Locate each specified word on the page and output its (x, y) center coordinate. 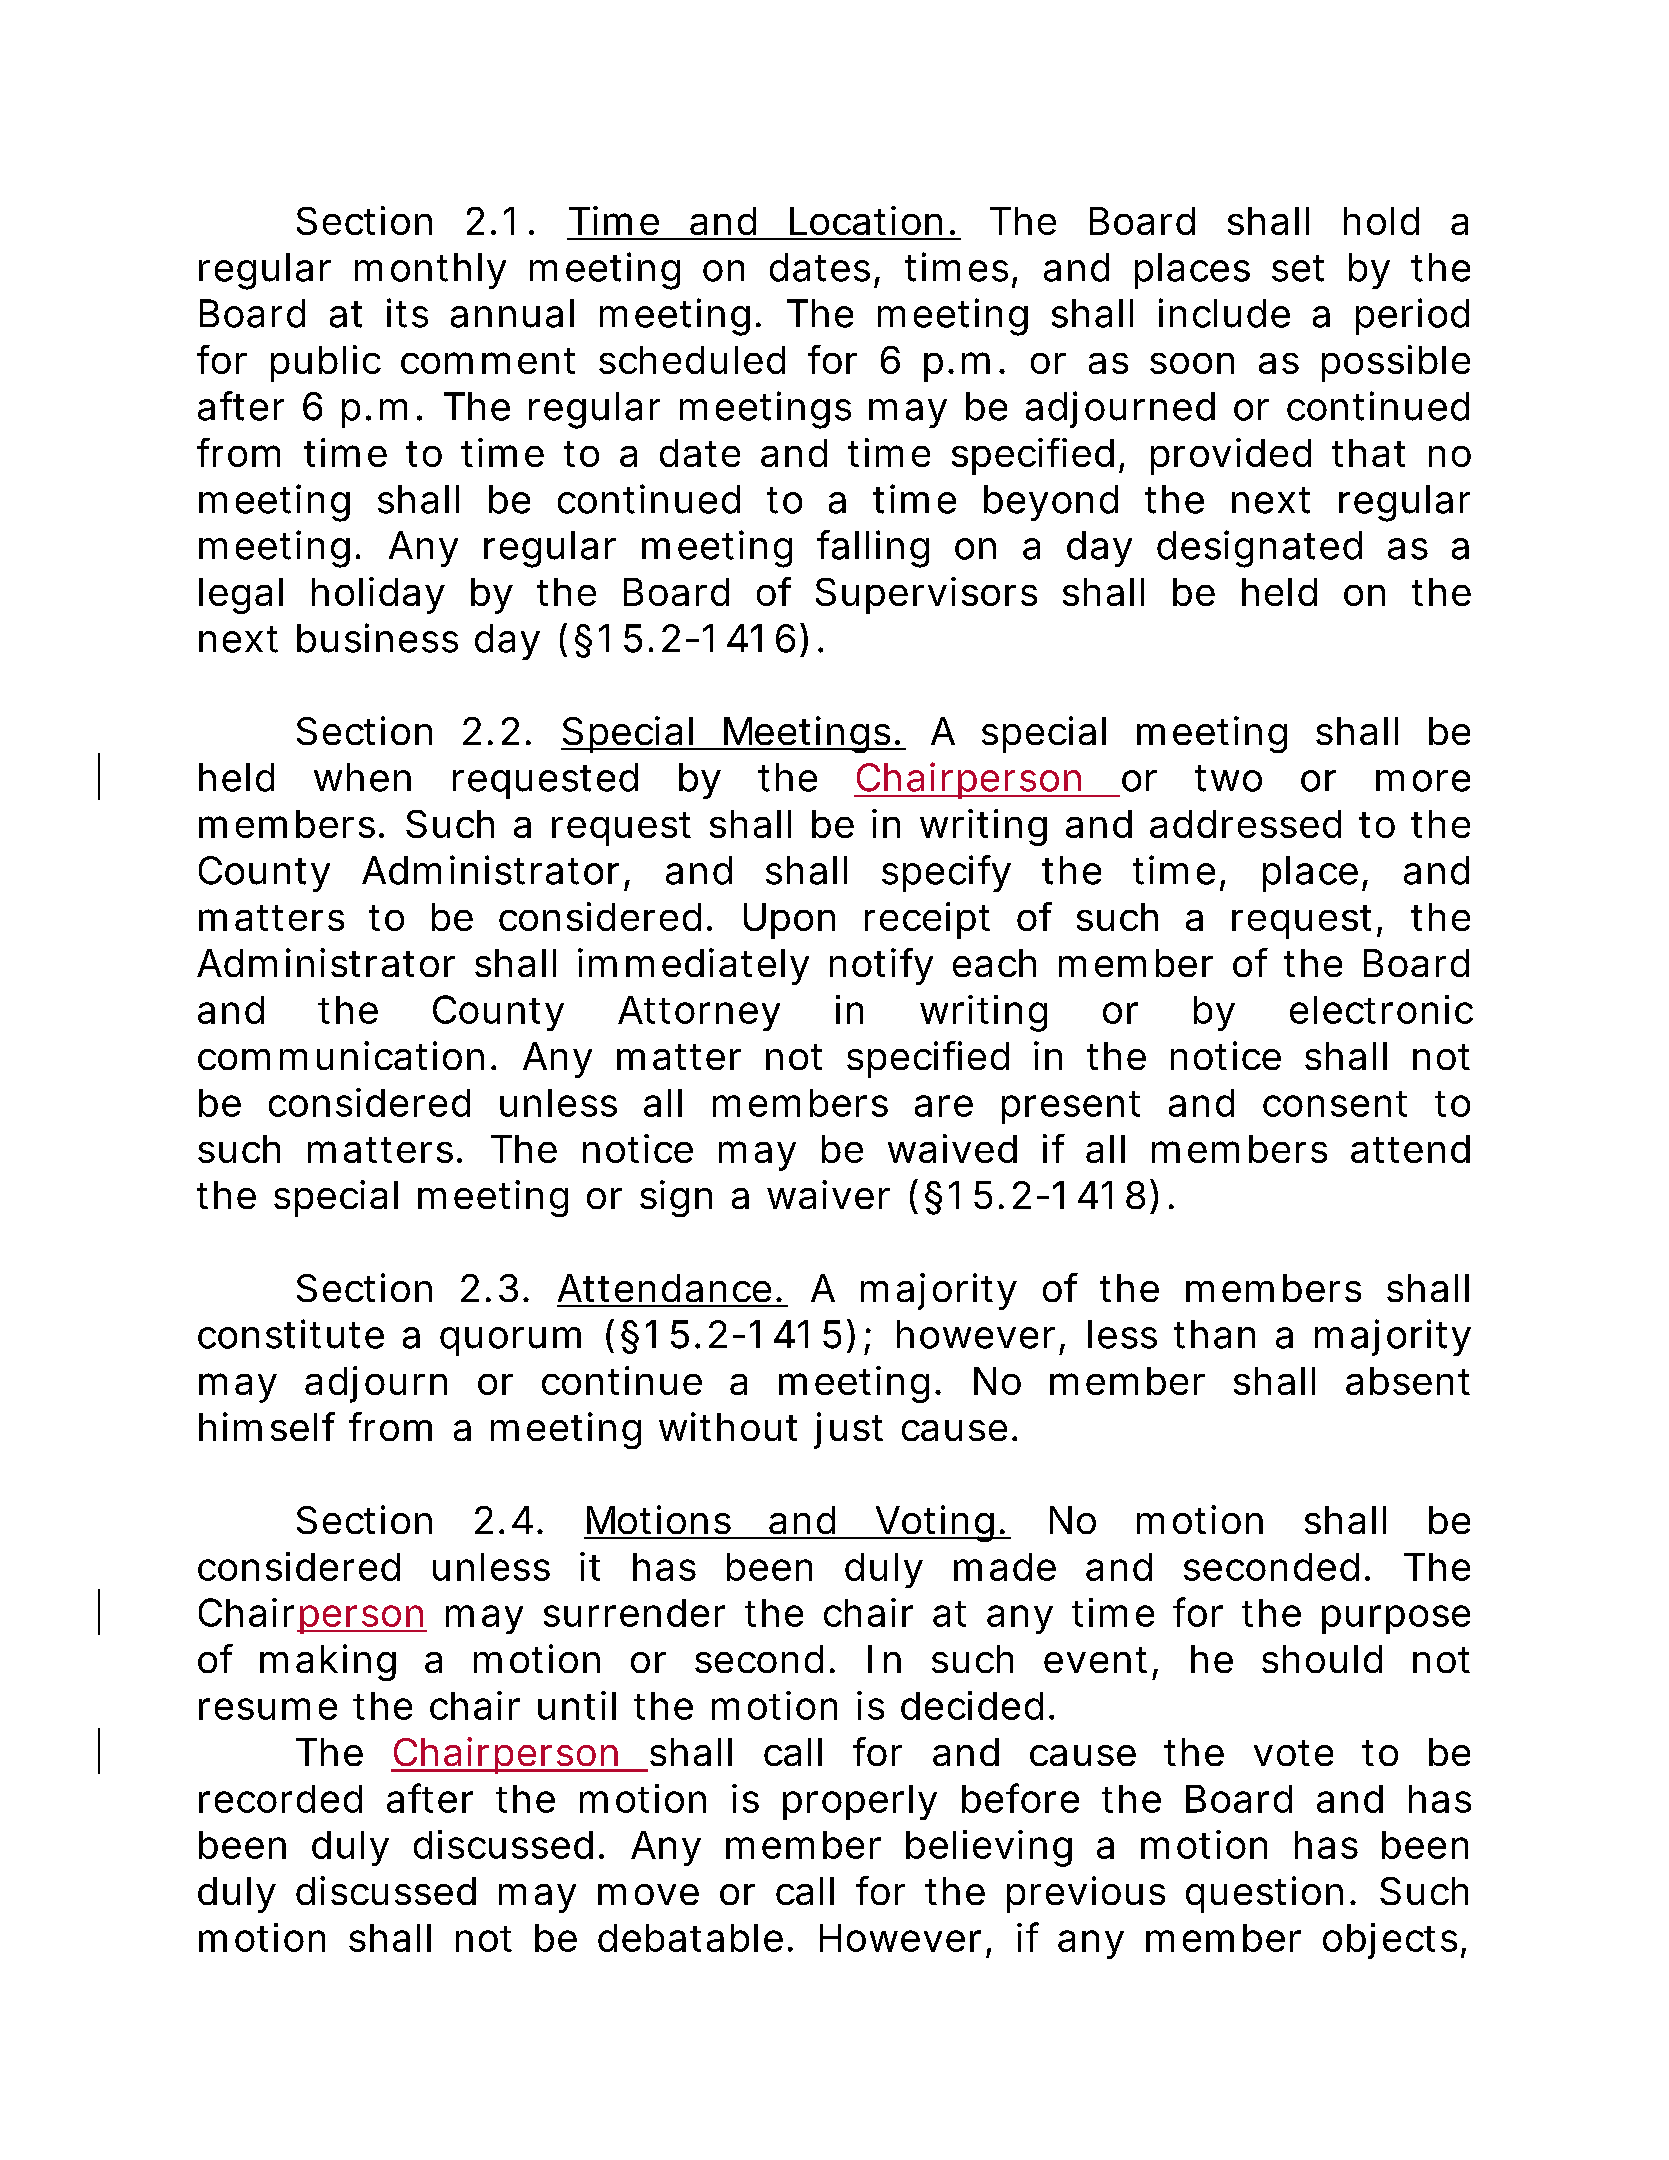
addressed (1245, 824)
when (362, 777)
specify (946, 873)
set (1298, 268)
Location (866, 220)
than (1214, 1334)
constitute (291, 1334)
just (848, 1430)
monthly (430, 271)
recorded (280, 1799)
